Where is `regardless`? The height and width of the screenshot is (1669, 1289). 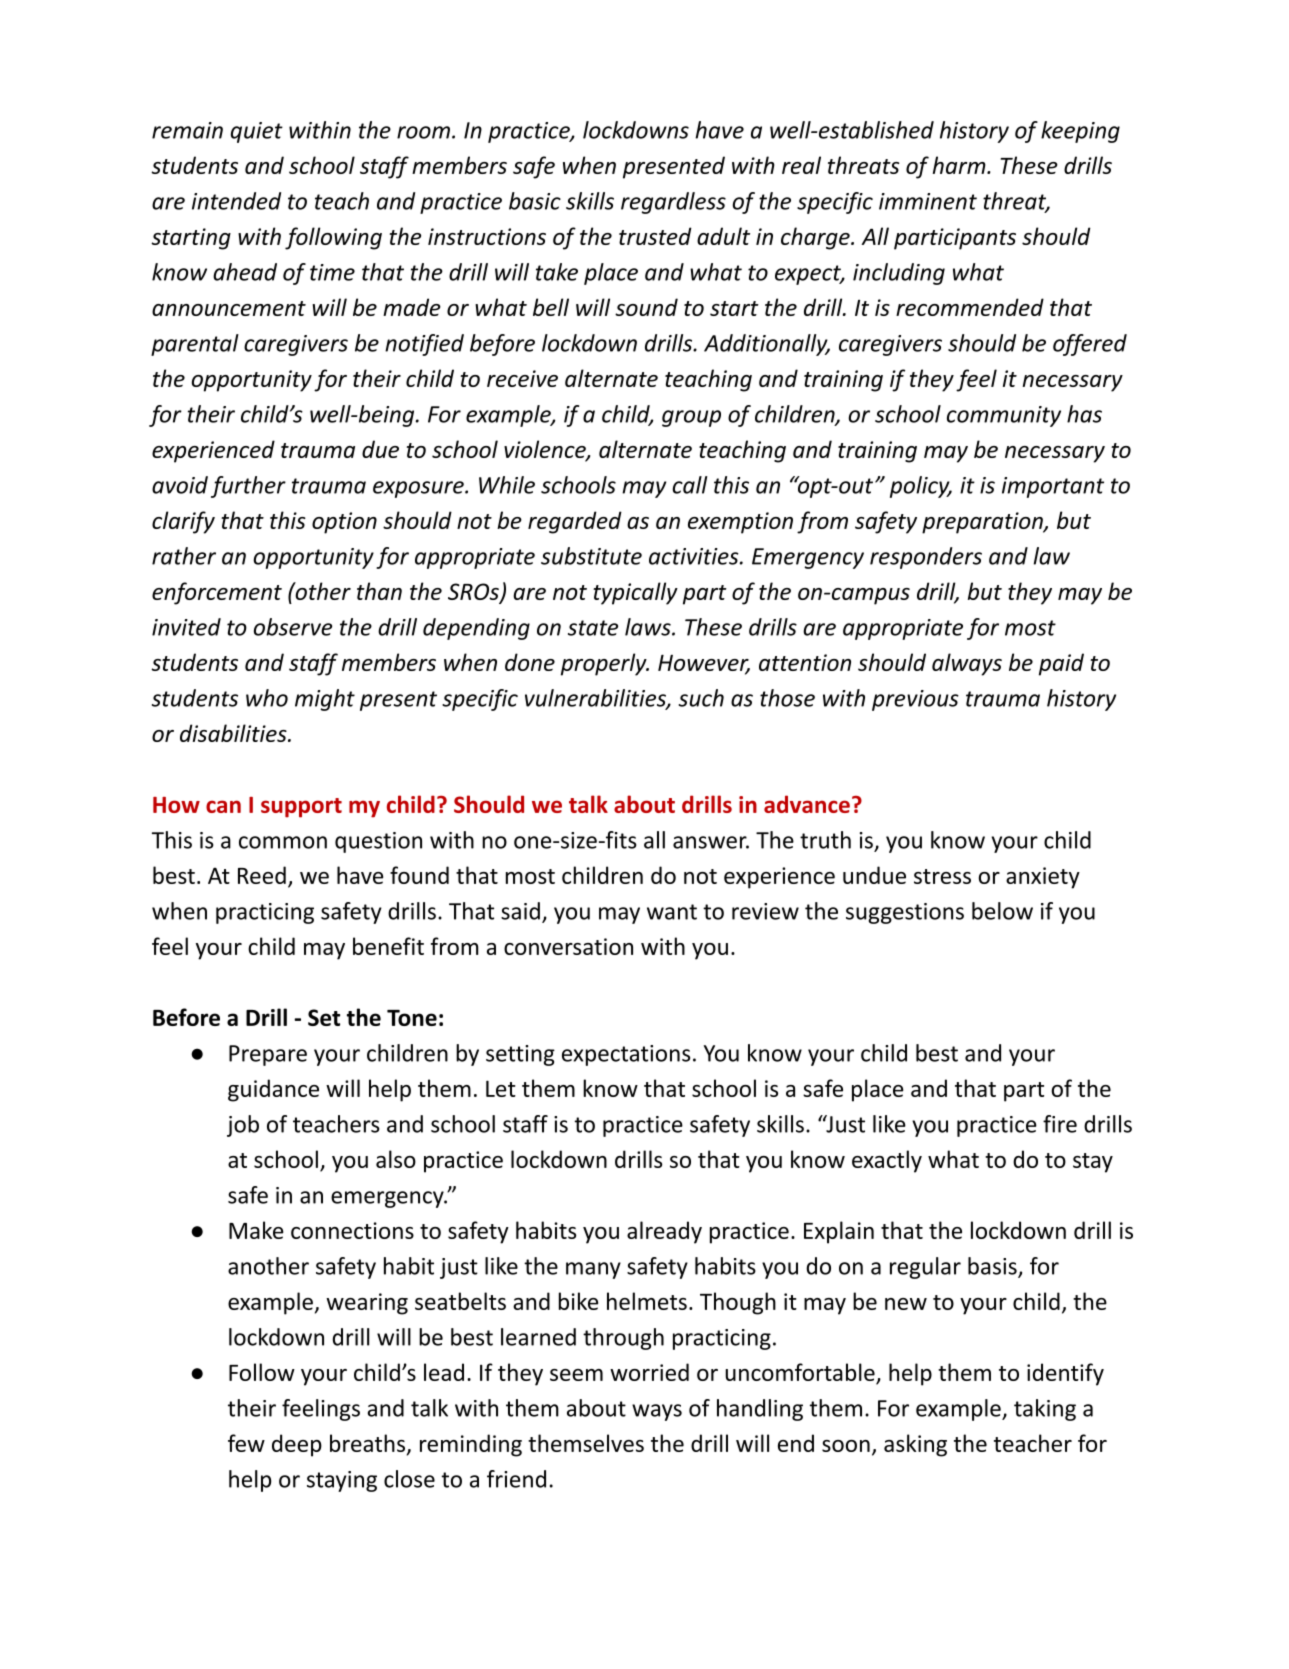 regardless is located at coordinates (673, 203).
